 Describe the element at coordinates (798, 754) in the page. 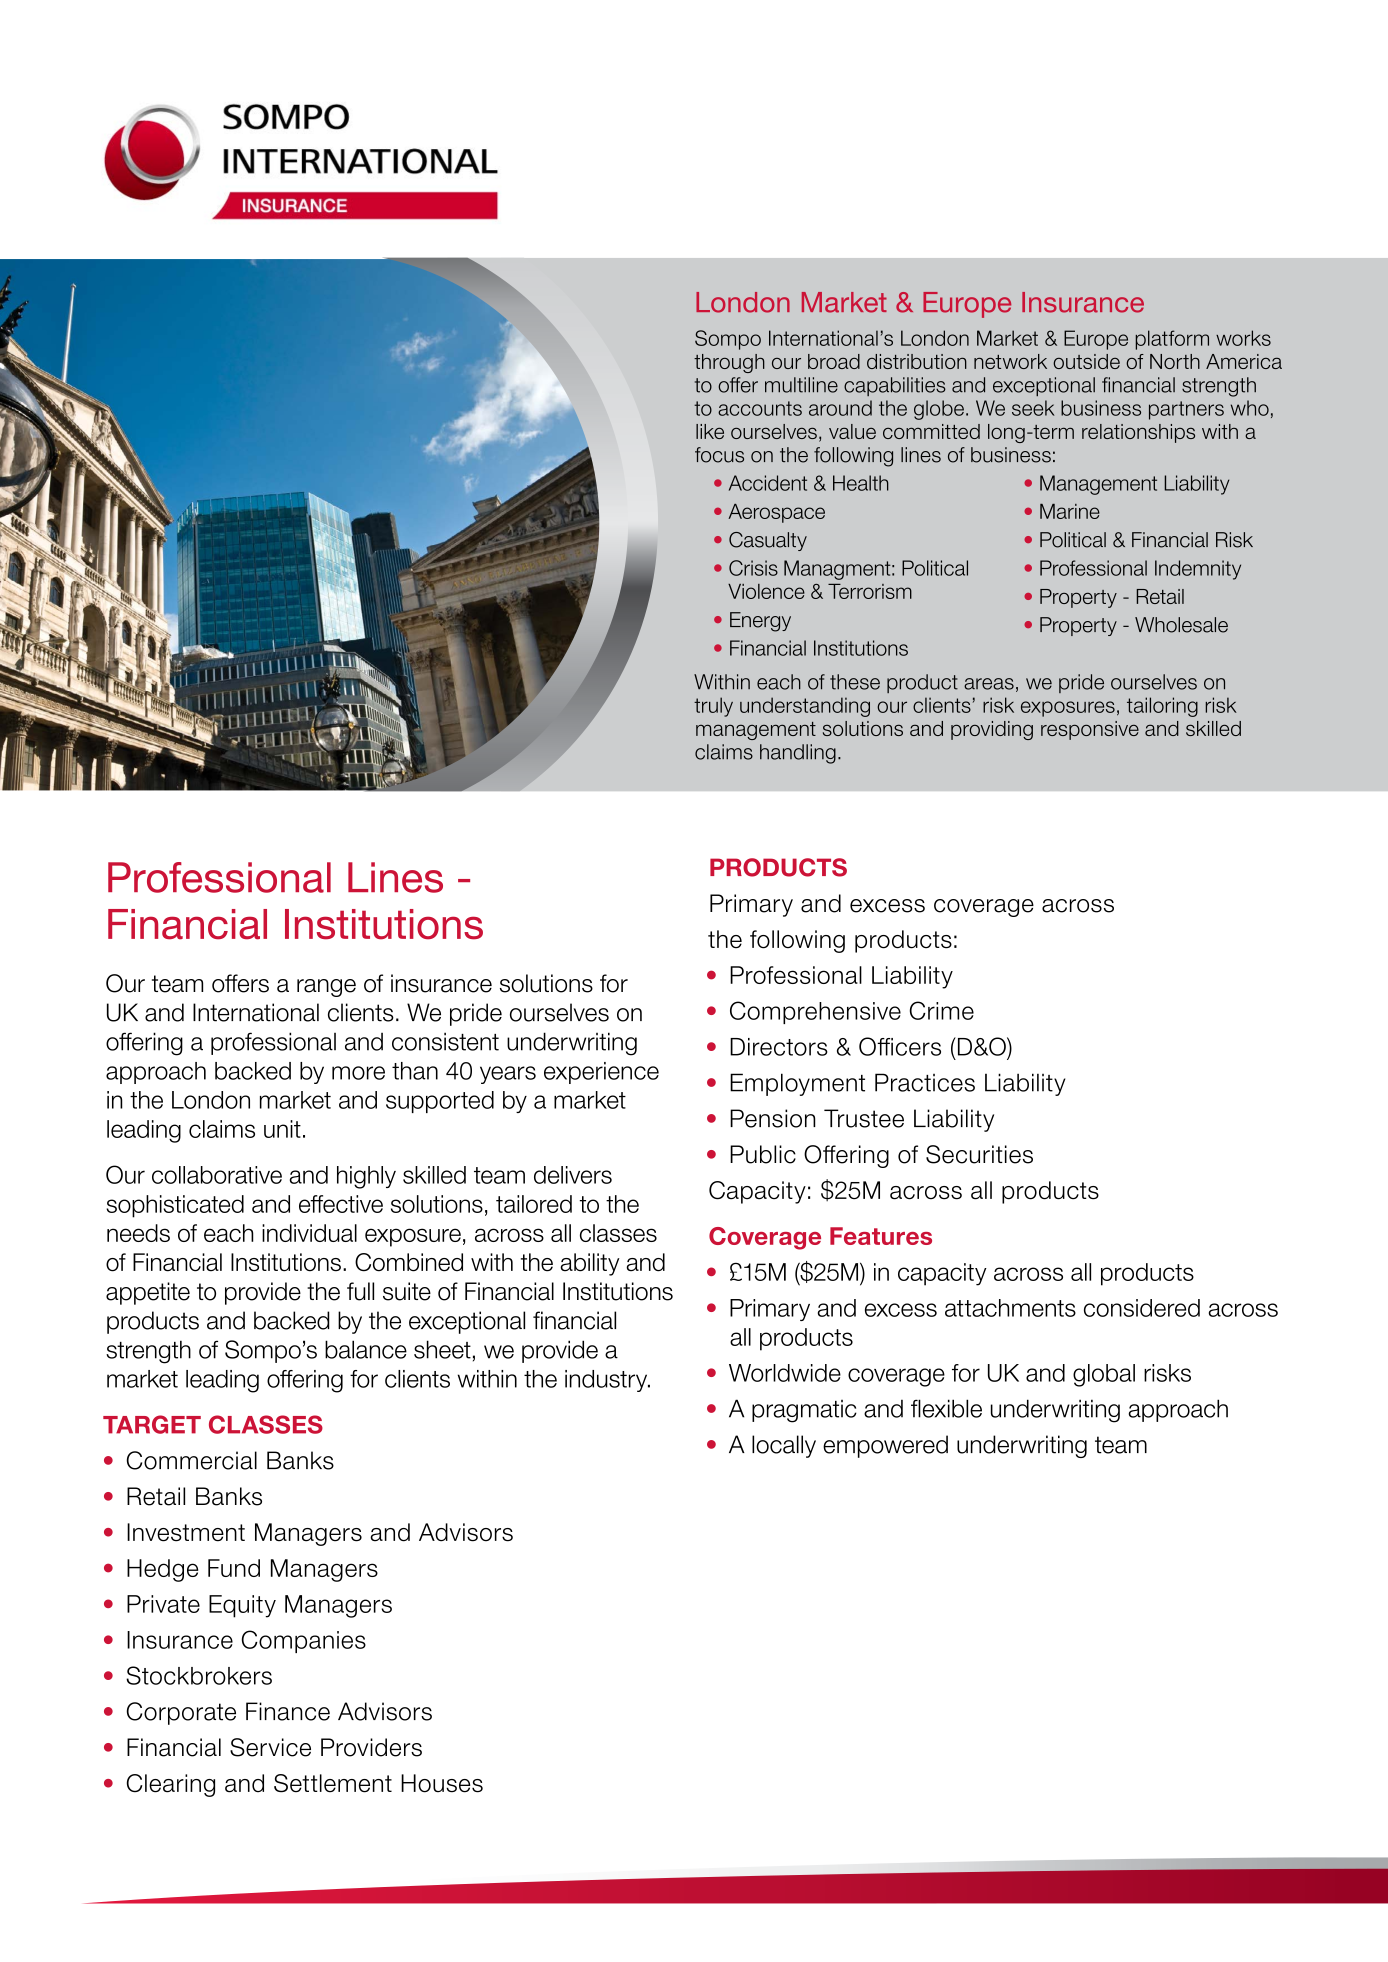

I see `handling` at that location.
